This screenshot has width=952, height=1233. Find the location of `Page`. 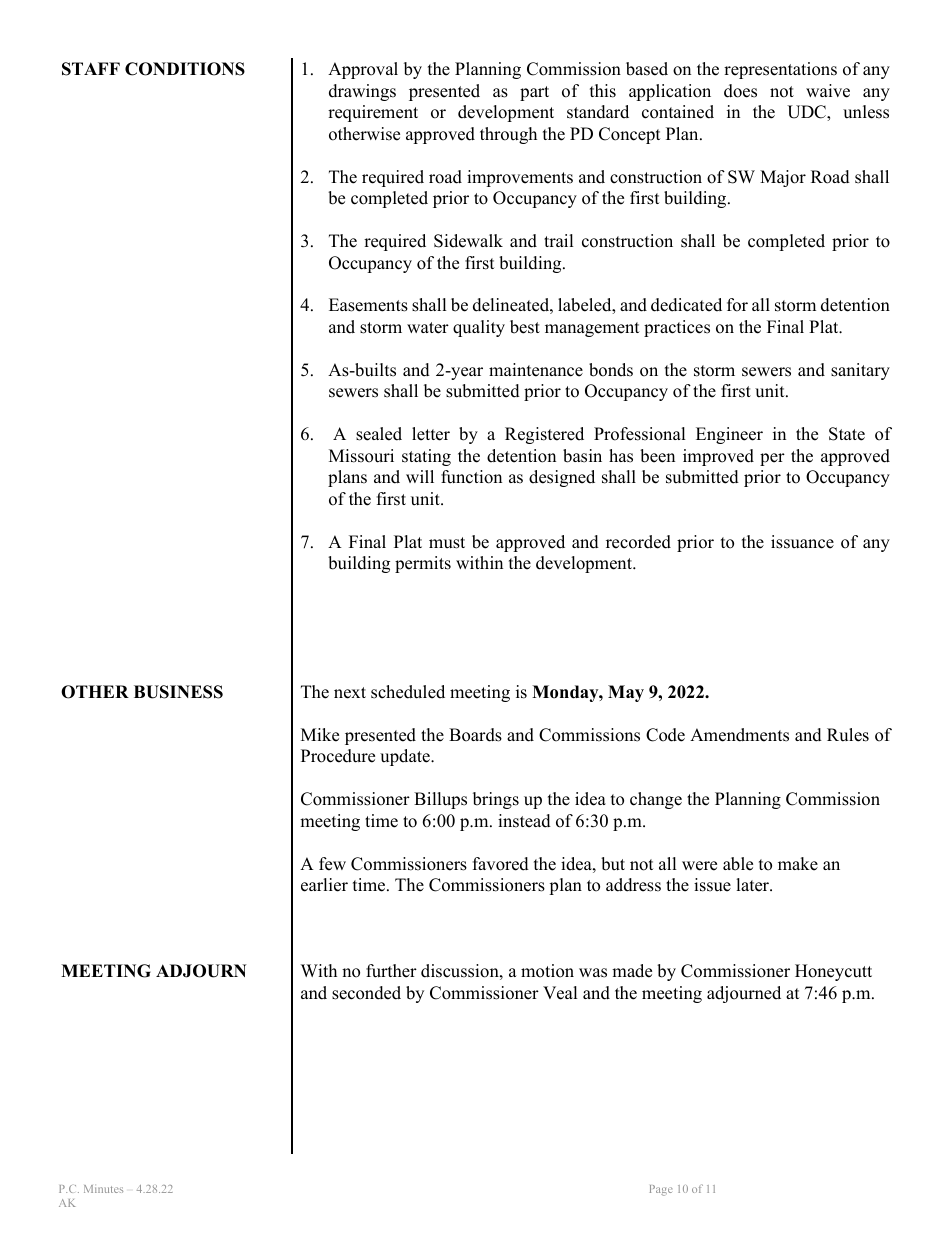

Page is located at coordinates (661, 1190).
